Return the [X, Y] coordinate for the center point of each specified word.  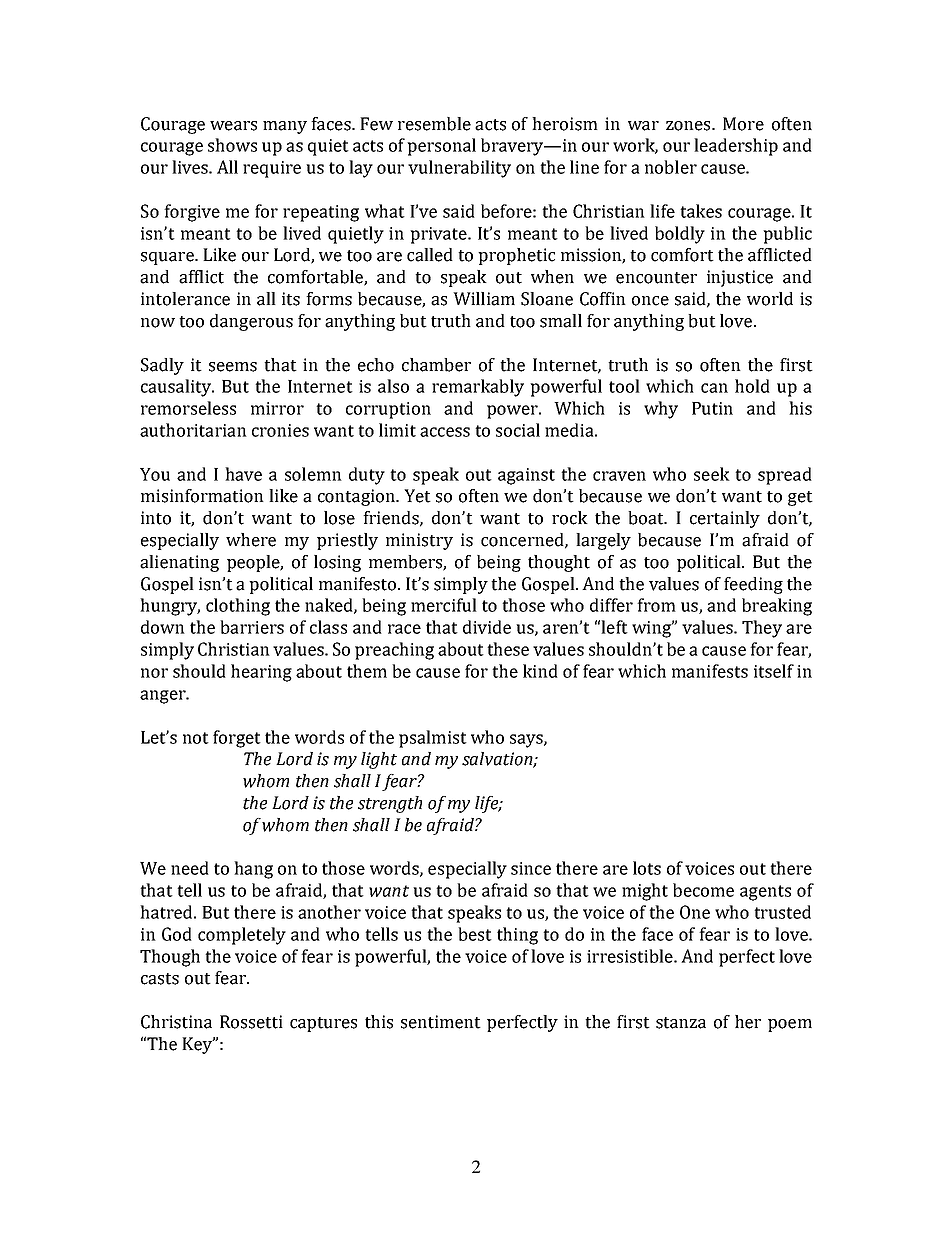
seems [233, 367]
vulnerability [459, 169]
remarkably [478, 388]
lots [647, 868]
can [714, 388]
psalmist [433, 739]
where [251, 540]
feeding [753, 585]
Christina [176, 1022]
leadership [736, 147]
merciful [444, 605]
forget [237, 739]
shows [232, 145]
